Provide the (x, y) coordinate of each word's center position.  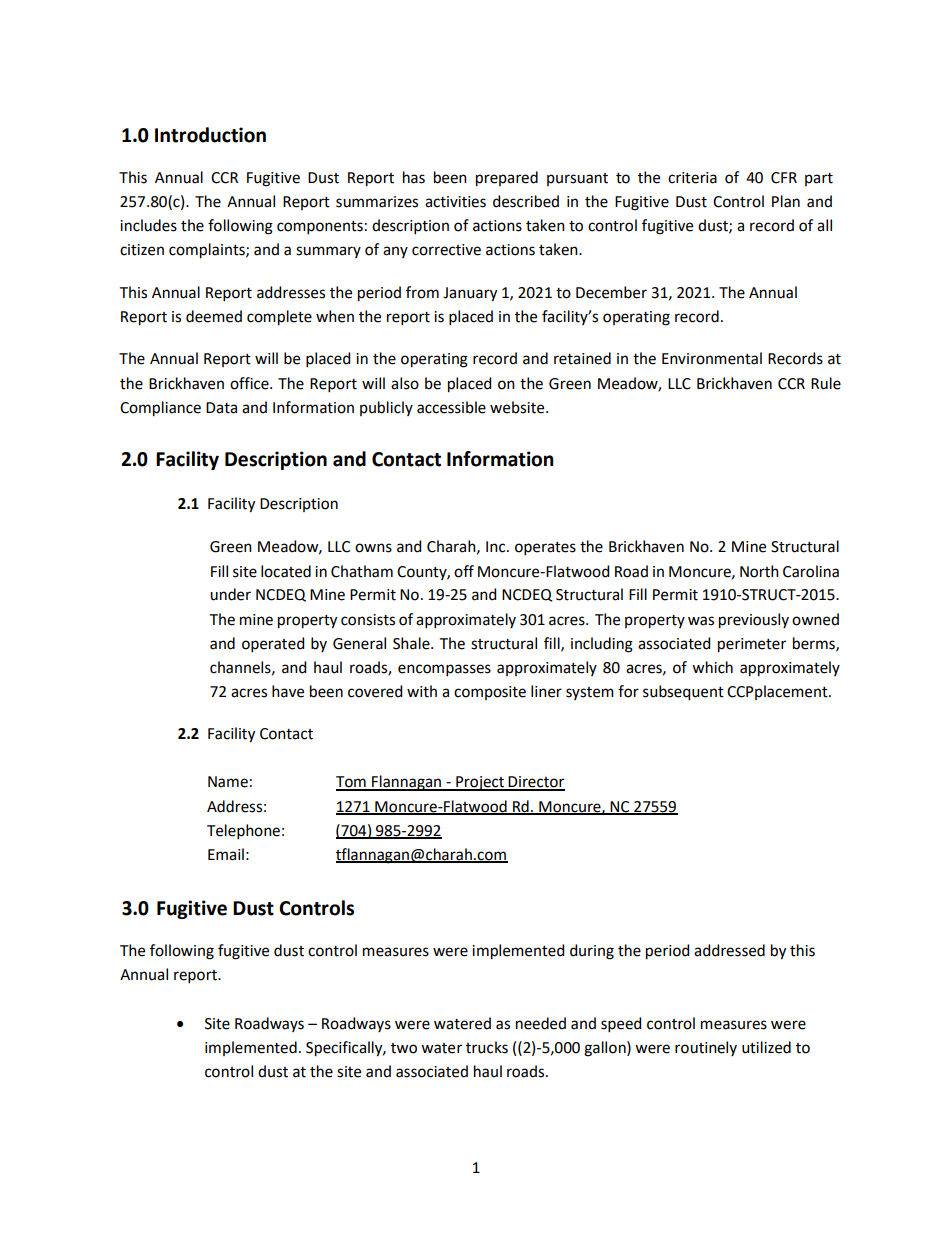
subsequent (683, 693)
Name (228, 782)
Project (480, 783)
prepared (507, 179)
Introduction (210, 135)
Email (226, 854)
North (759, 571)
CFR (784, 178)
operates (545, 548)
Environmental (712, 358)
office (250, 383)
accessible (451, 407)
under (230, 594)
